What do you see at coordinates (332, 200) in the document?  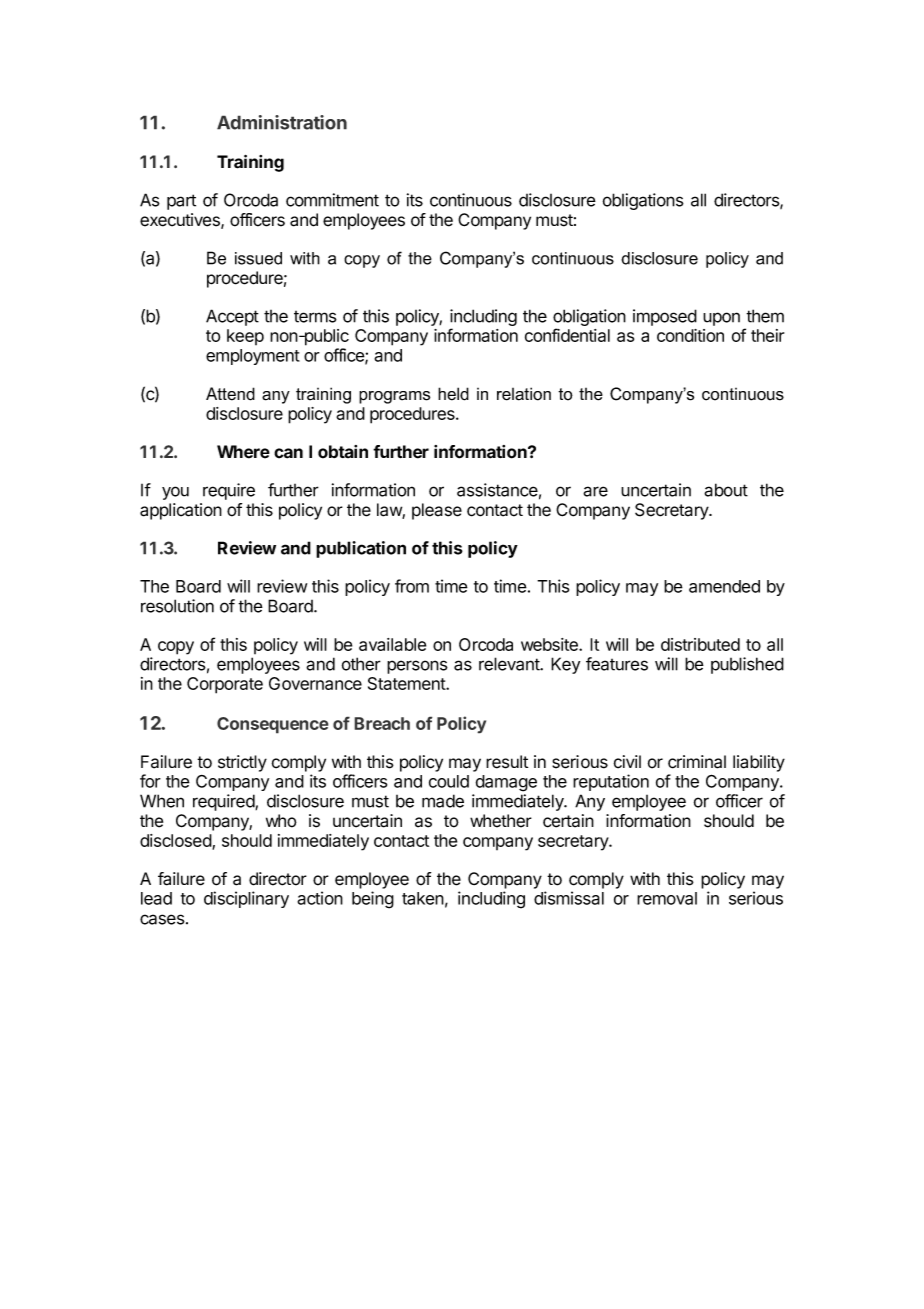 I see `commitment` at bounding box center [332, 200].
